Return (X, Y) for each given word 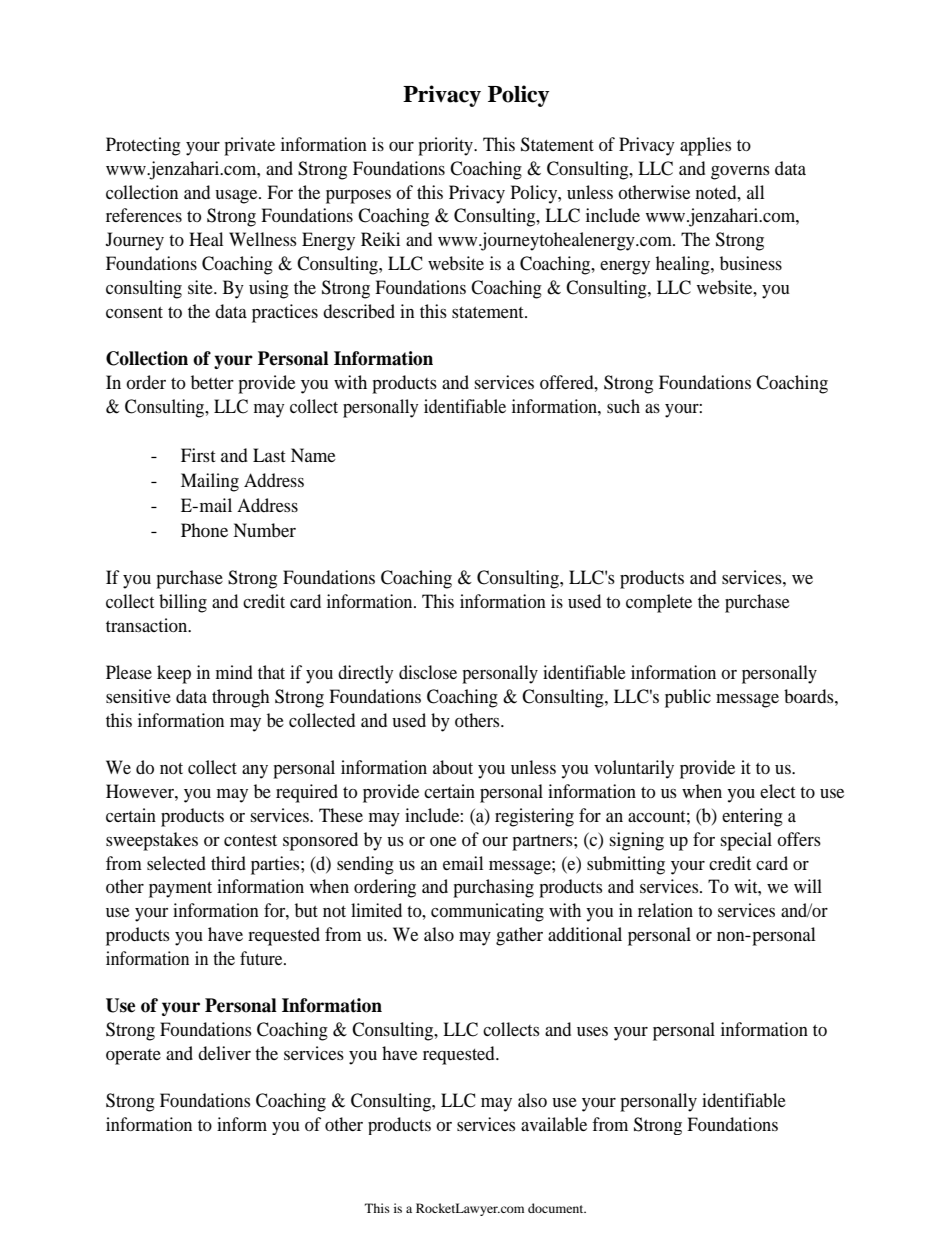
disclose (428, 672)
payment (180, 890)
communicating (487, 912)
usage (237, 197)
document (557, 1208)
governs (740, 173)
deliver (224, 1053)
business (751, 263)
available (554, 1124)
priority (446, 146)
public (688, 698)
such (623, 406)
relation (665, 910)
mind (234, 672)
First (198, 455)
